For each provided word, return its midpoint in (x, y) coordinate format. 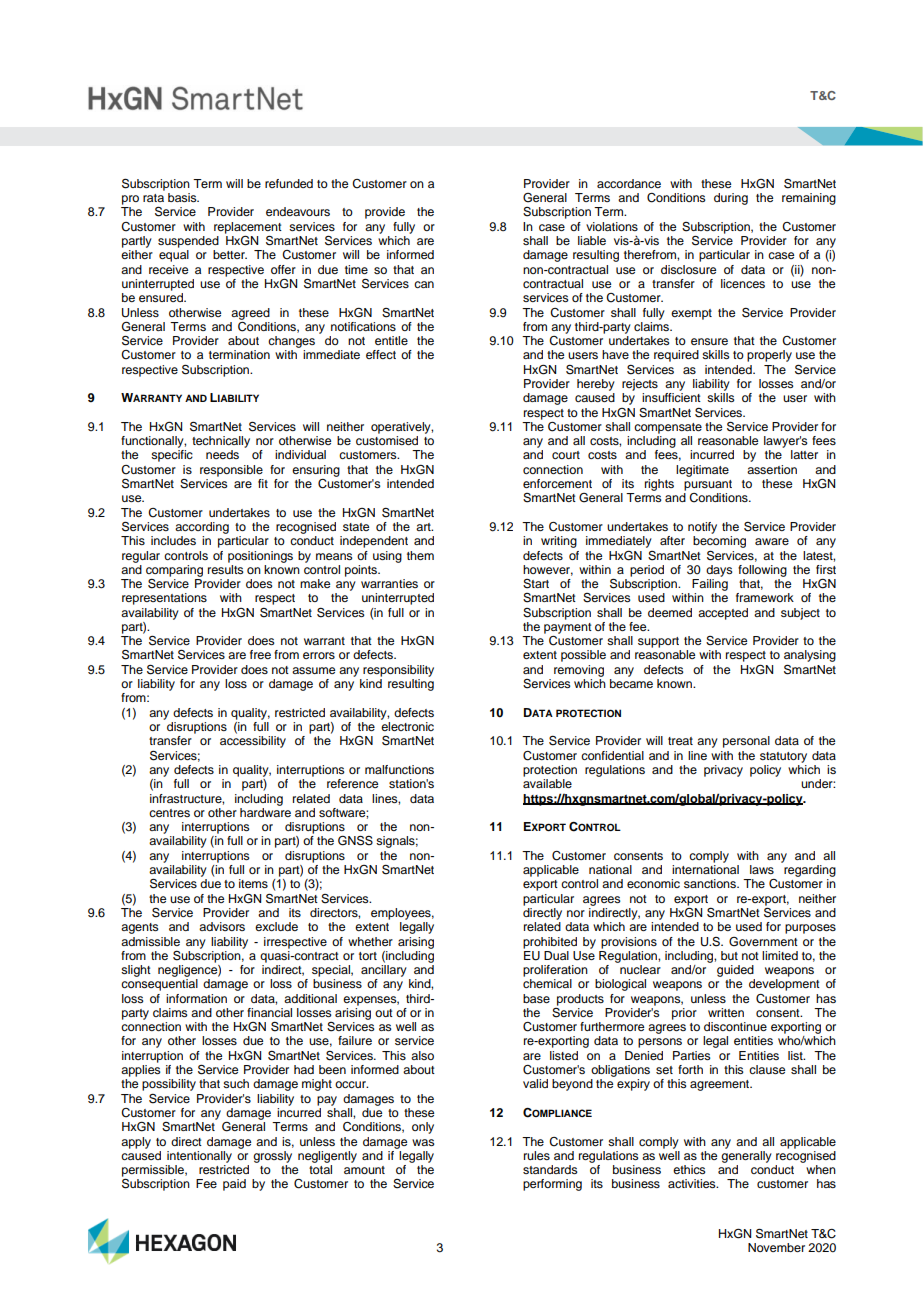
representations (164, 599)
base (536, 998)
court (566, 455)
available (547, 783)
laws (762, 869)
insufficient (671, 397)
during (731, 199)
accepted (723, 614)
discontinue (735, 1026)
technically (221, 442)
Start (536, 584)
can (424, 284)
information (196, 998)
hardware (265, 811)
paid (234, 1185)
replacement (248, 229)
